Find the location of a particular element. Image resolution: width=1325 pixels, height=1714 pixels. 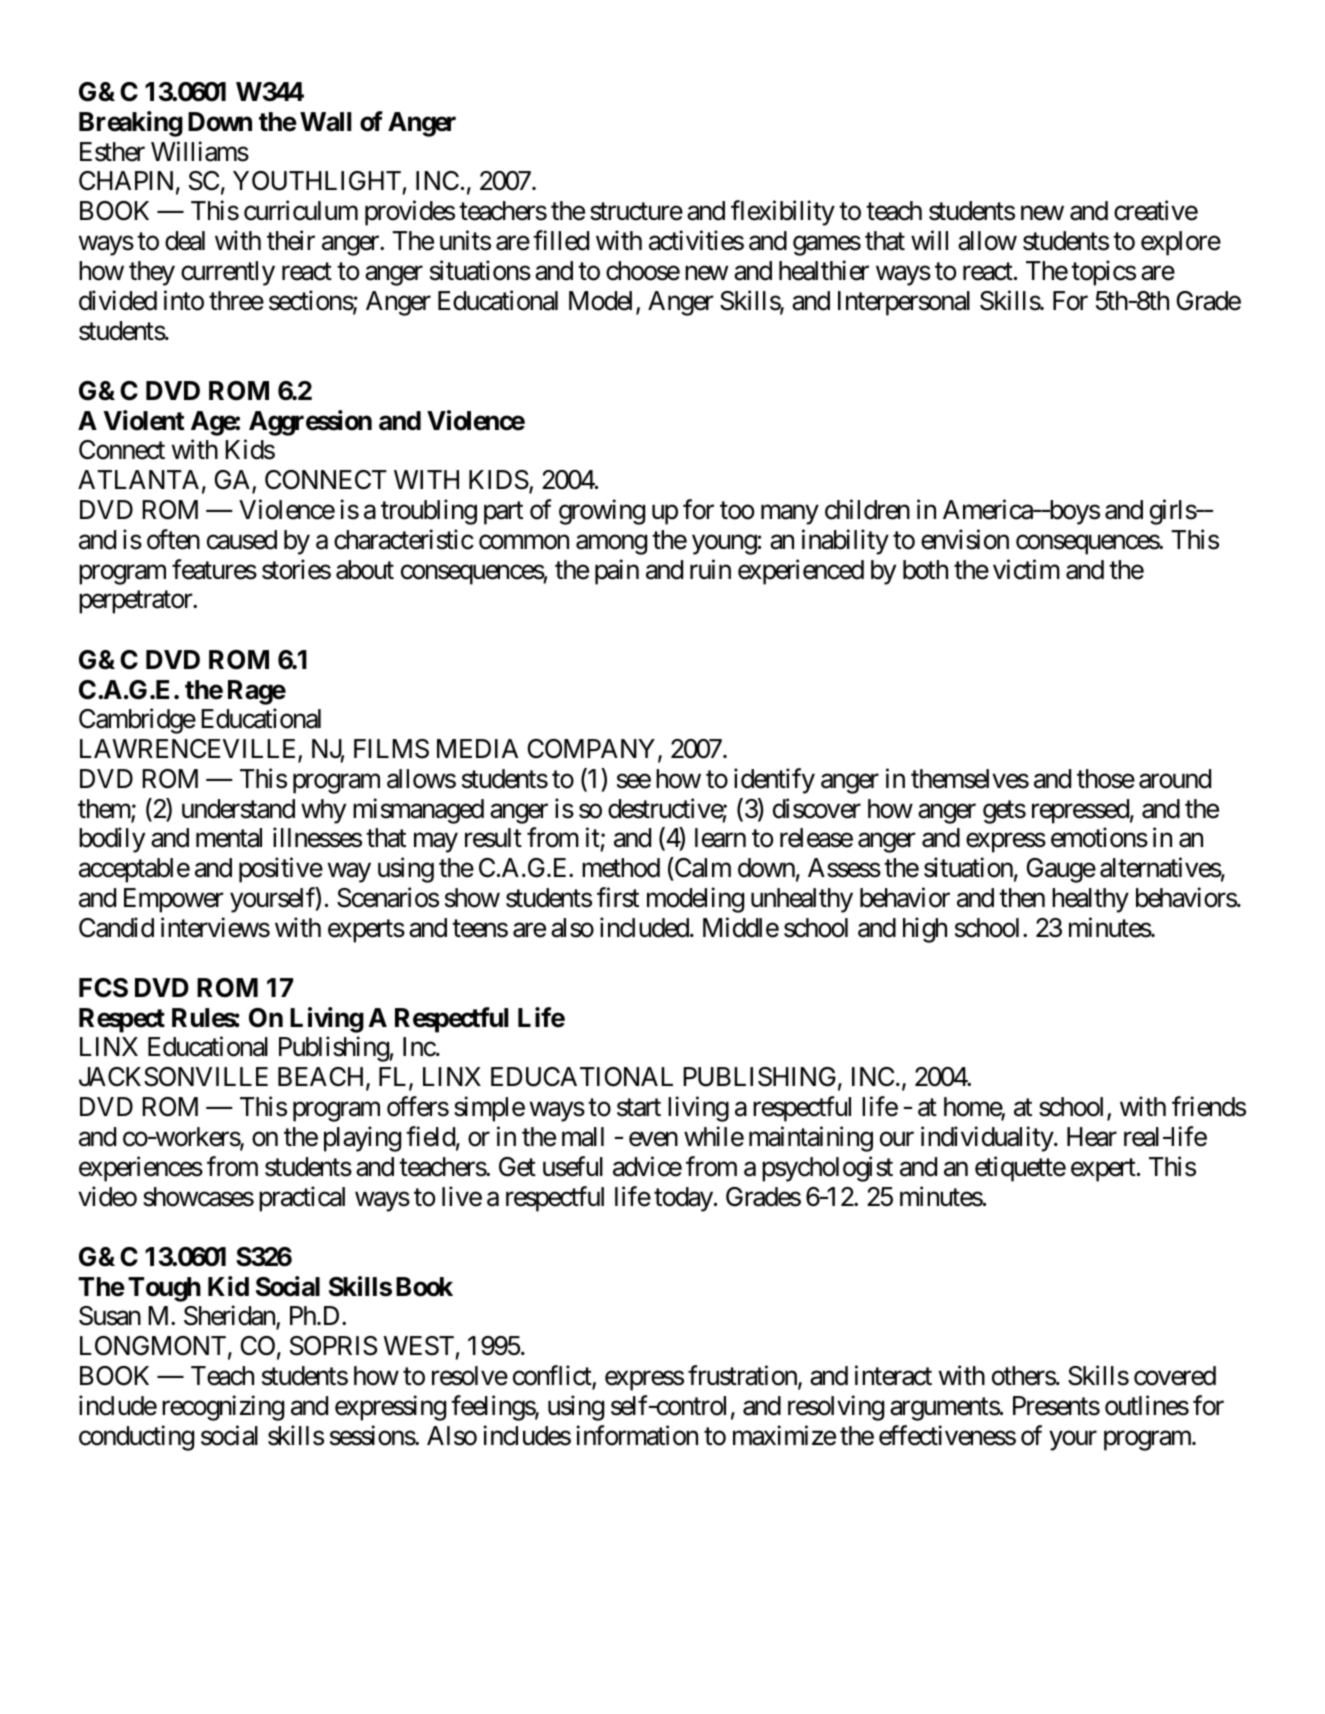

then is located at coordinates (1022, 898).
